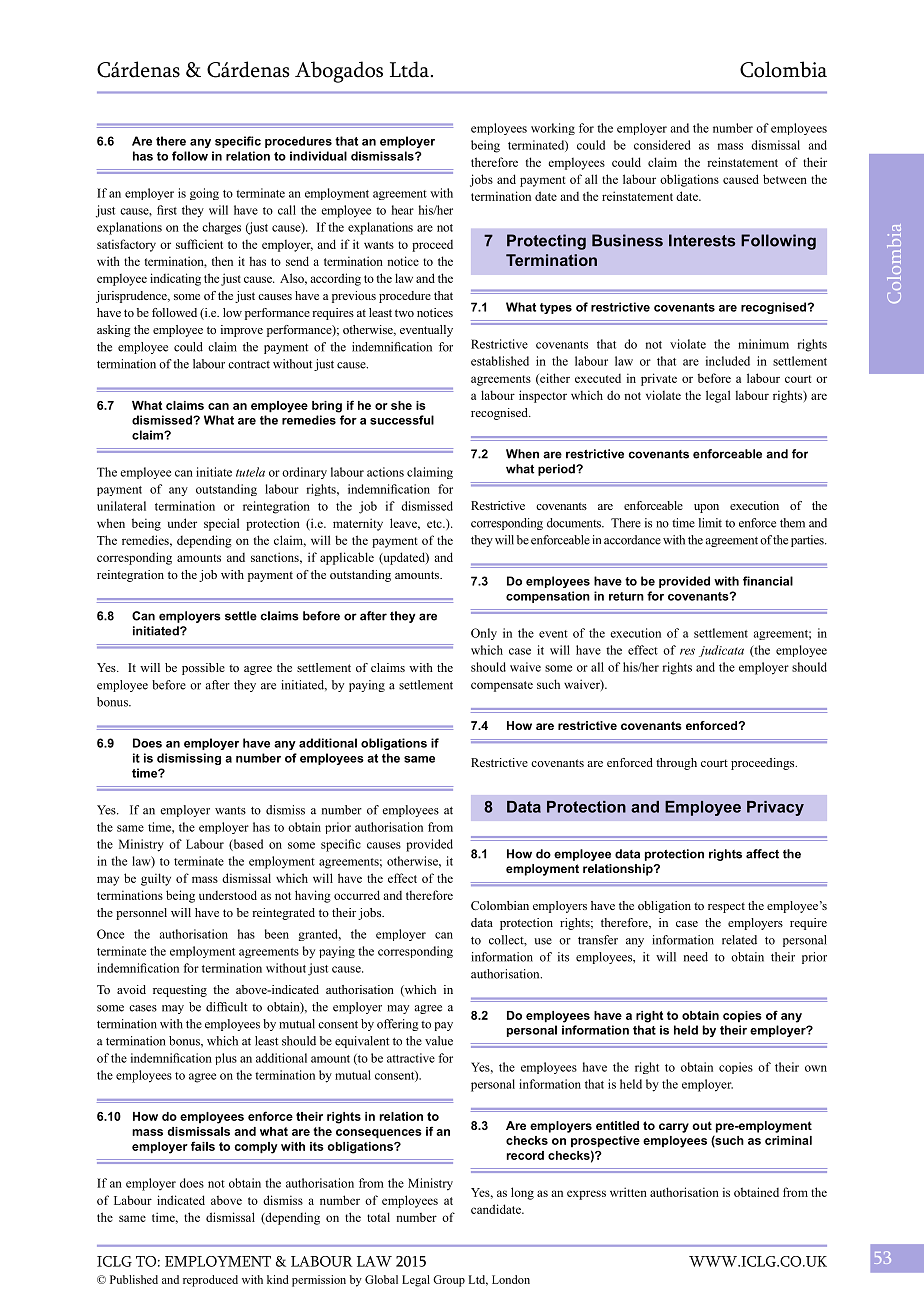  I want to click on included, so click(728, 361).
